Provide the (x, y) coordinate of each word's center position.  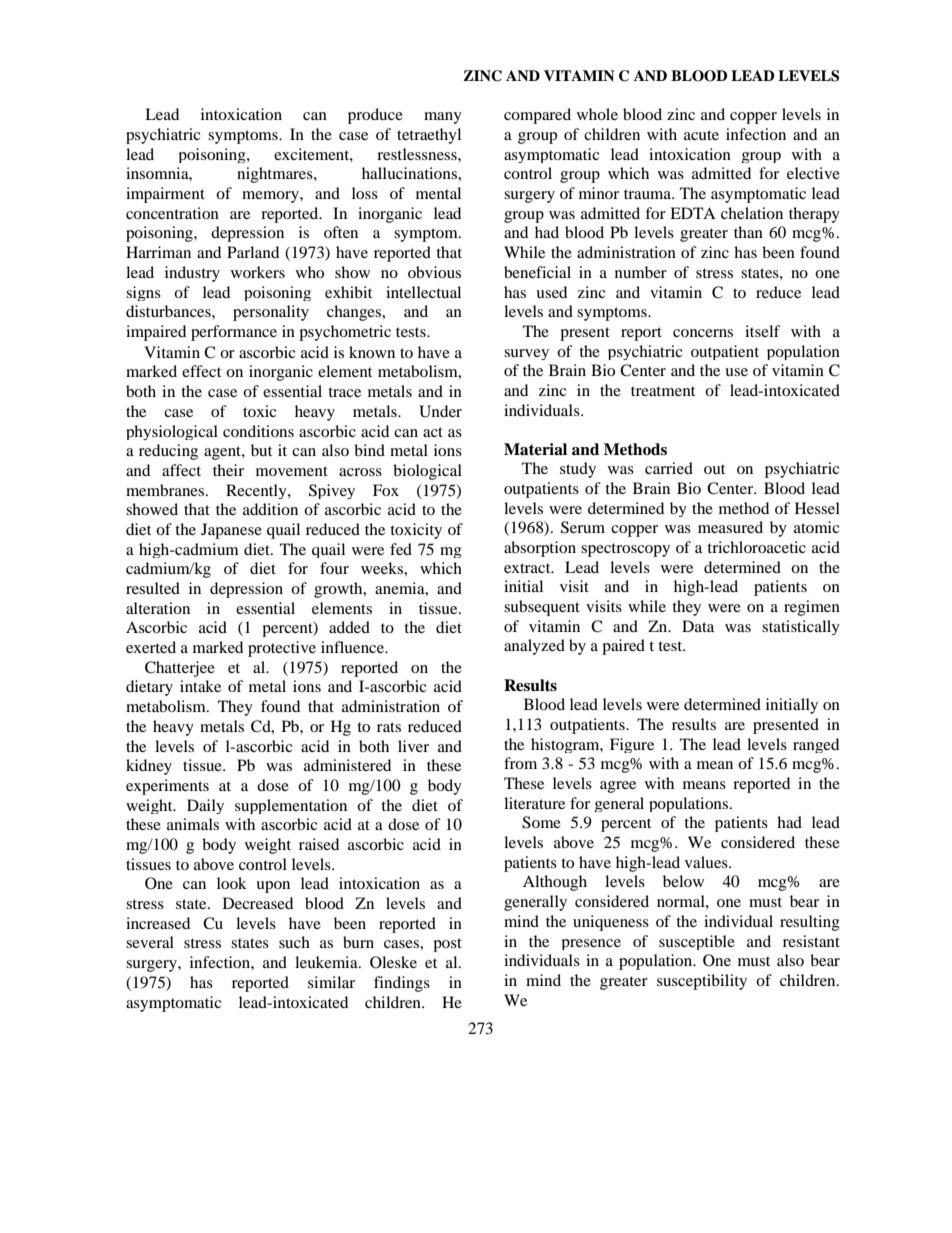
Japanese (231, 531)
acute (701, 135)
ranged (816, 745)
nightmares (276, 175)
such (294, 942)
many (443, 118)
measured (730, 527)
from (520, 763)
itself (763, 331)
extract (528, 568)
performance (234, 333)
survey (526, 354)
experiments (167, 787)
